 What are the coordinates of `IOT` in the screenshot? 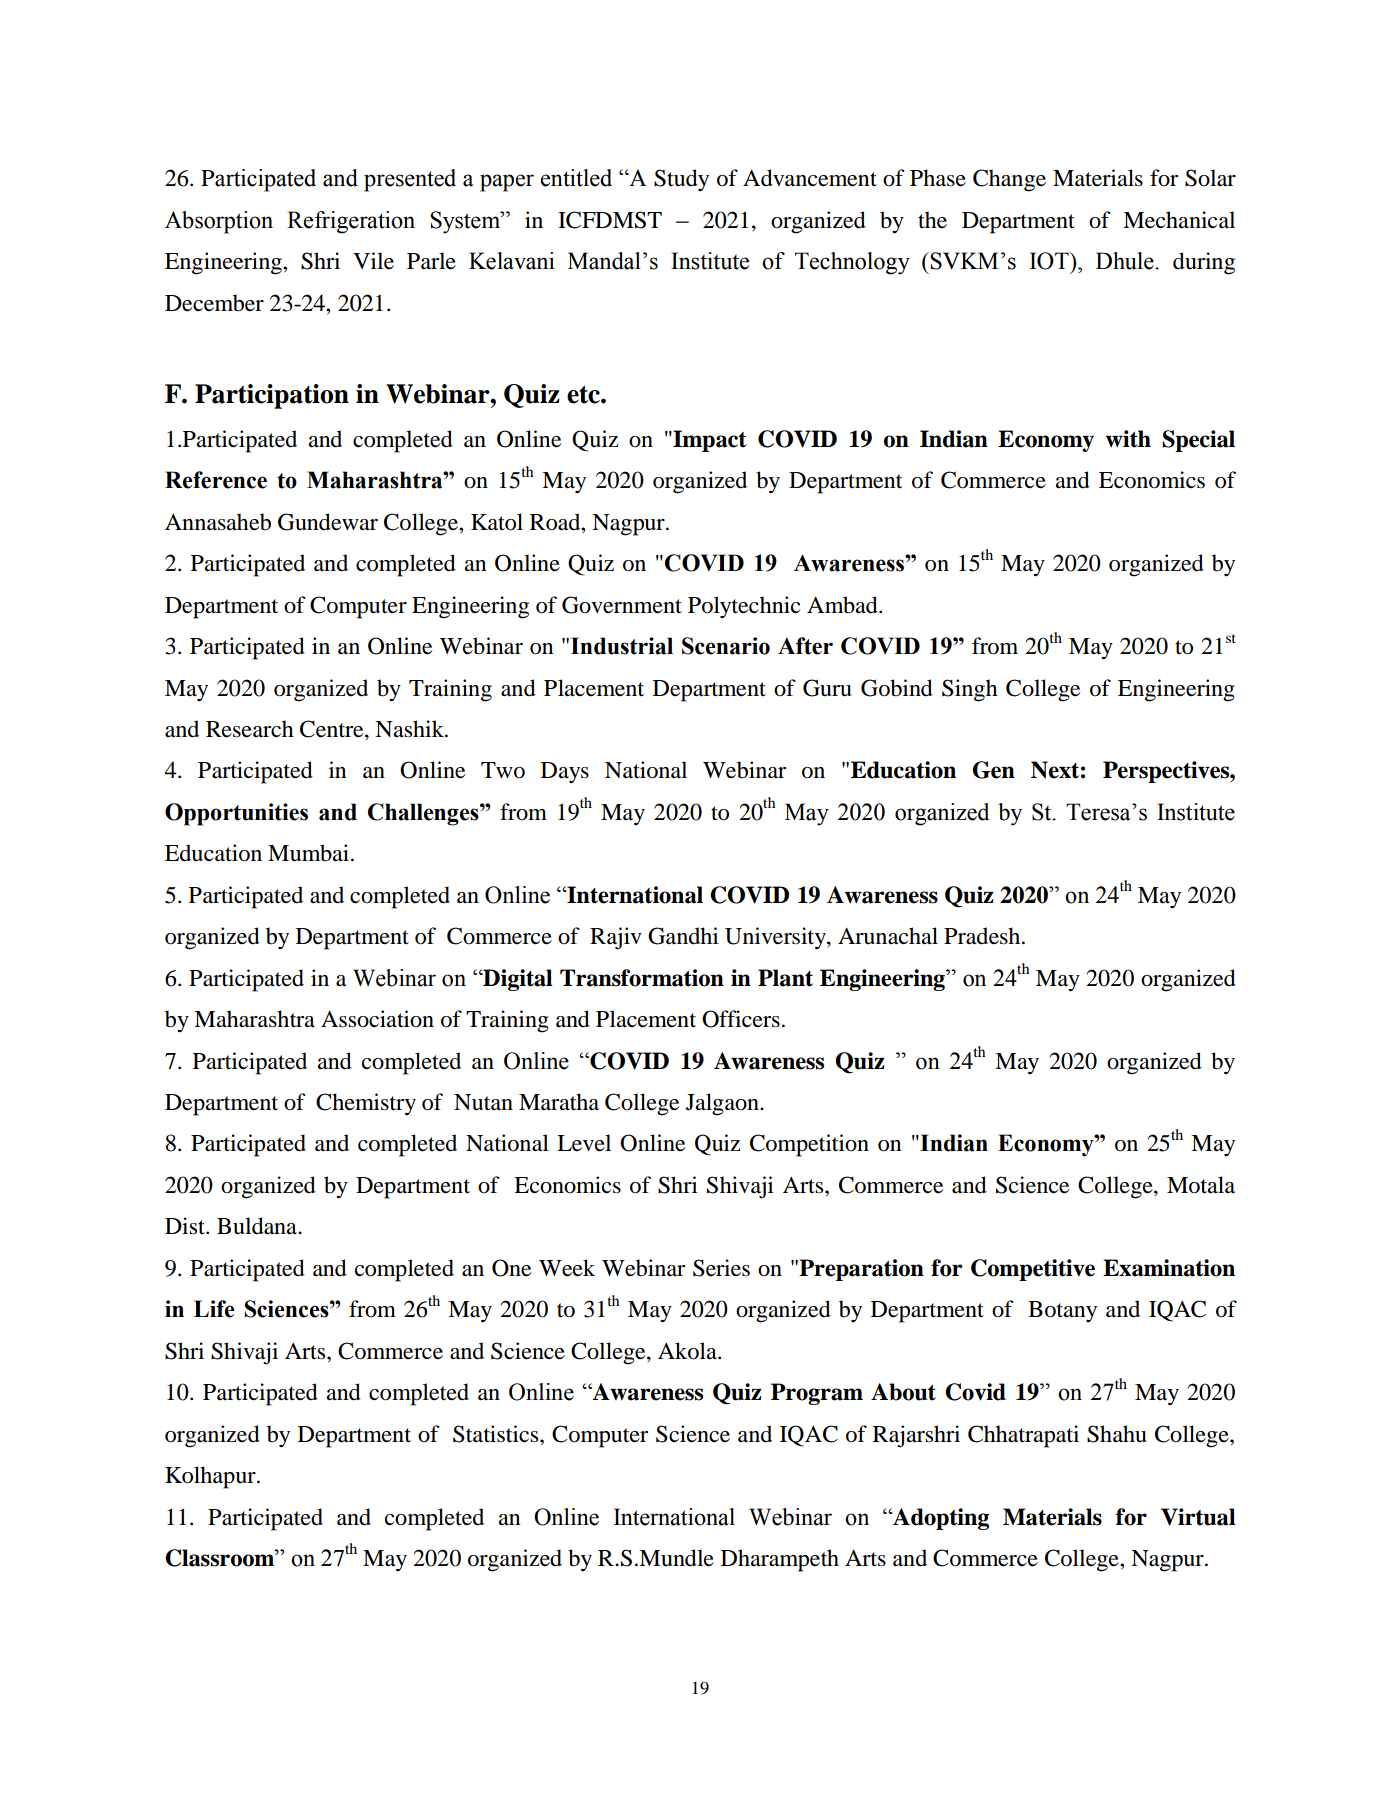 It's located at (1050, 261).
